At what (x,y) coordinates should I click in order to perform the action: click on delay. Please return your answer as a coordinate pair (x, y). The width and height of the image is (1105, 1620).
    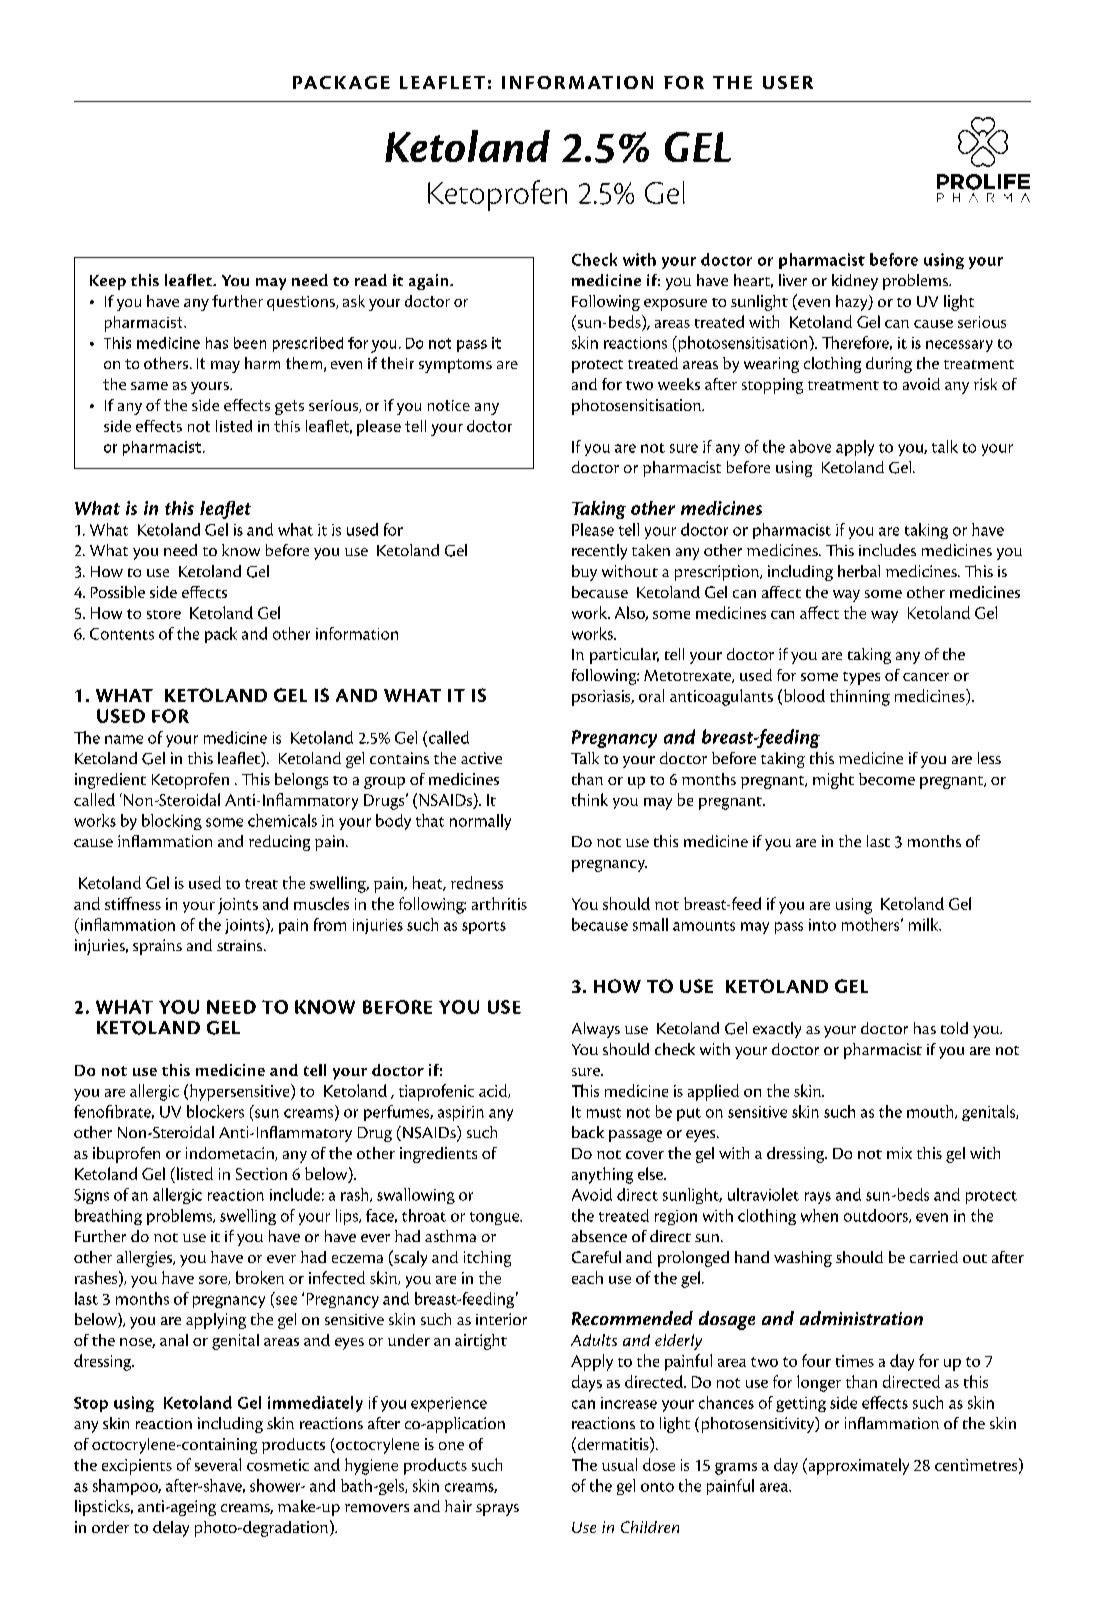
    Looking at the image, I should click on (171, 1529).
